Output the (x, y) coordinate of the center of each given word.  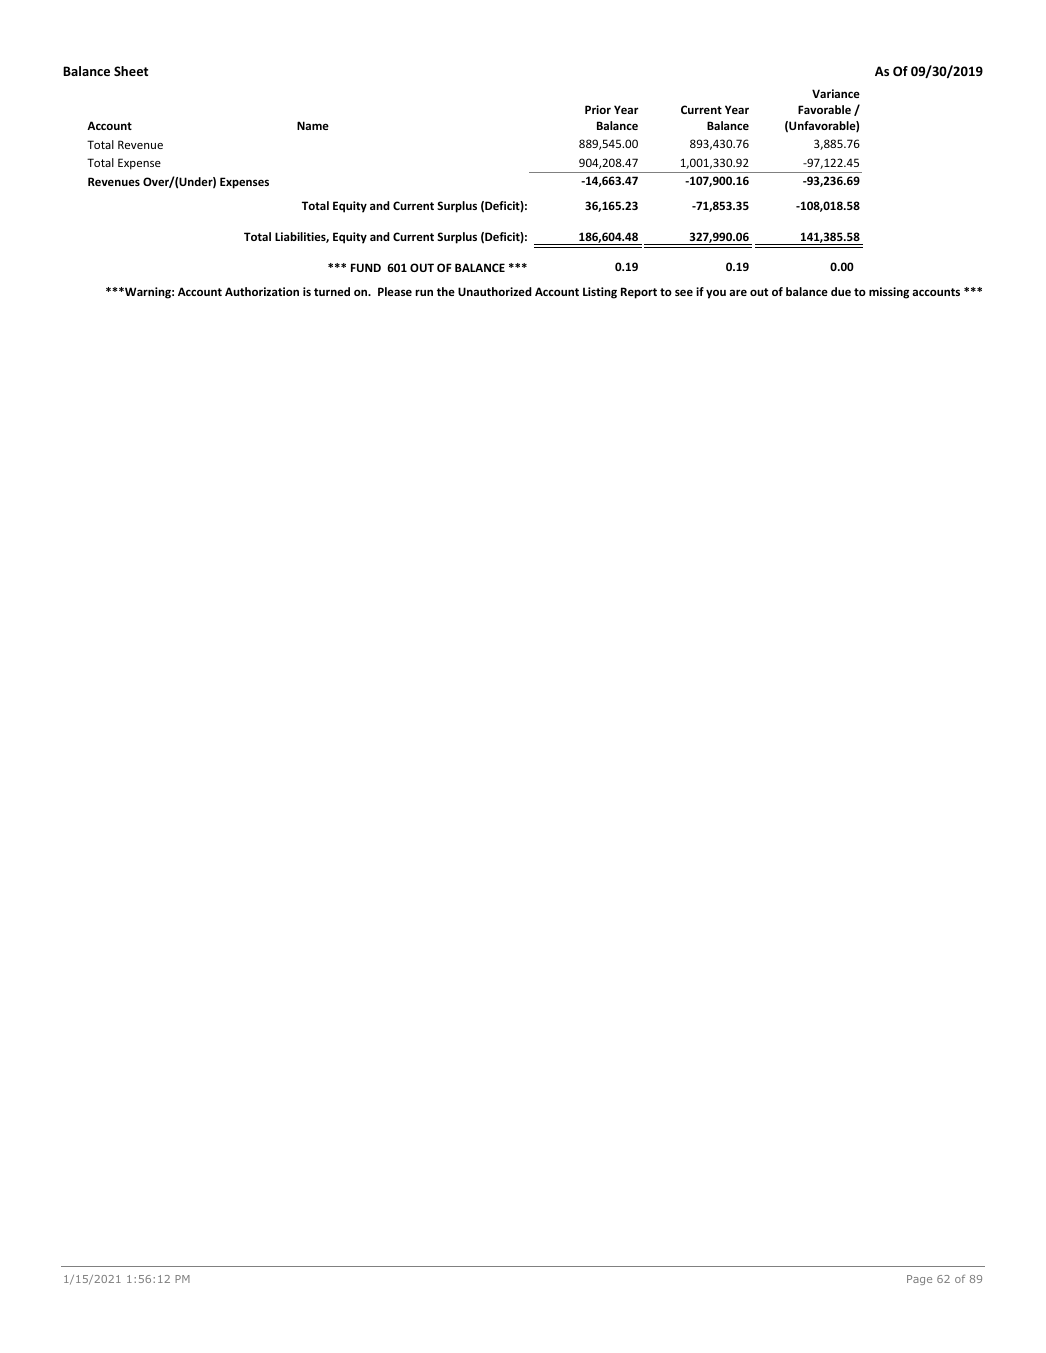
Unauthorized (495, 291)
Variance (836, 93)
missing (889, 293)
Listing (600, 293)
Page (919, 1280)
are (738, 292)
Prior (598, 109)
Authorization (262, 291)
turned (332, 291)
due (841, 291)
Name (313, 125)
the (446, 291)
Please (395, 291)
